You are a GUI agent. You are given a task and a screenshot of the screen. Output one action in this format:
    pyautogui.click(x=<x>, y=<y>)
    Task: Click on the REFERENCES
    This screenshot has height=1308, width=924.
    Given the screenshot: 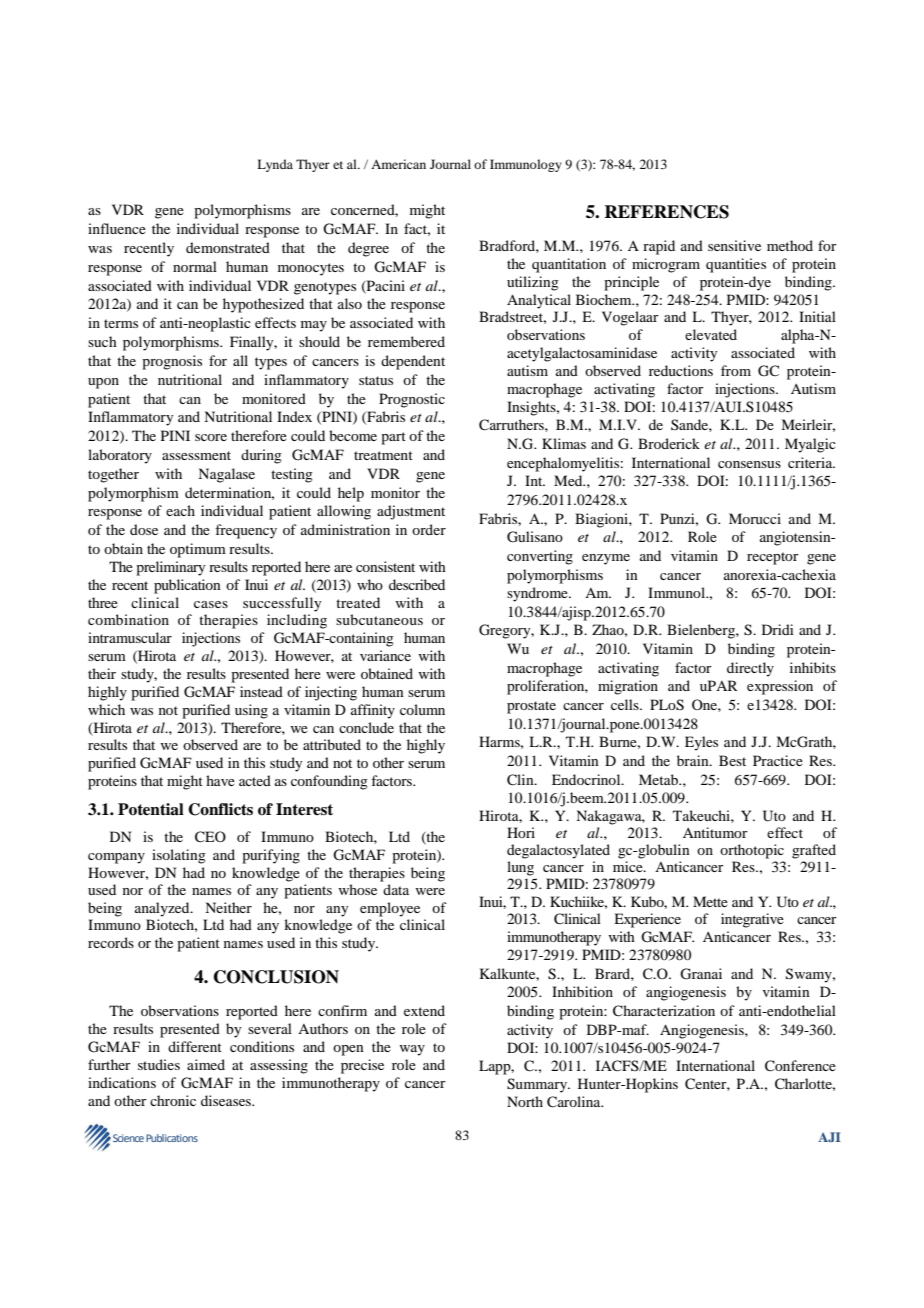 What is the action you would take?
    pyautogui.click(x=666, y=212)
